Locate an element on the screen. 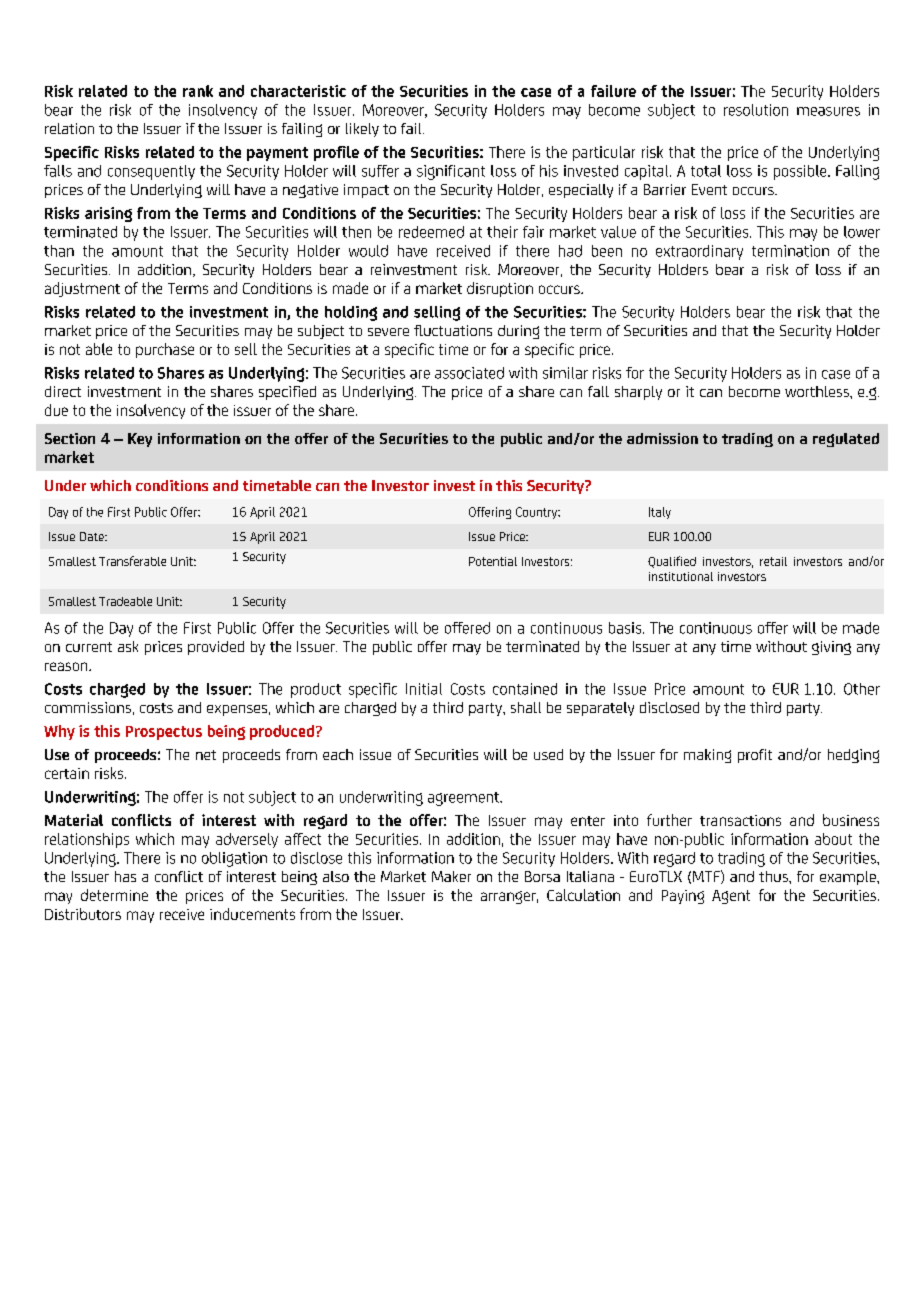 Image resolution: width=924 pixels, height=1308 pixels. associated is located at coordinates (469, 373).
